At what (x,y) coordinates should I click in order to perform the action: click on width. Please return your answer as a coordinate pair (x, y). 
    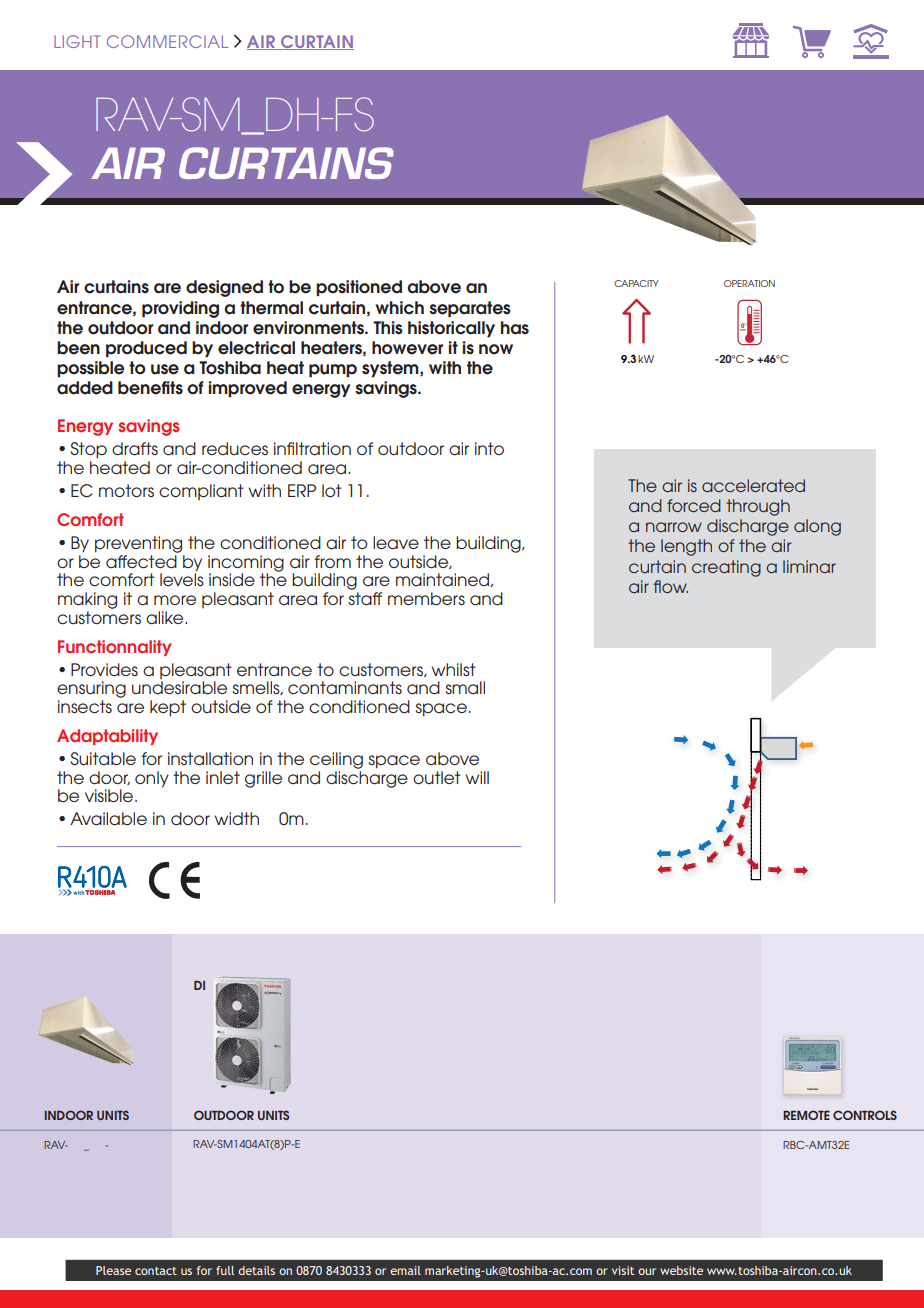
    Looking at the image, I should click on (236, 818).
